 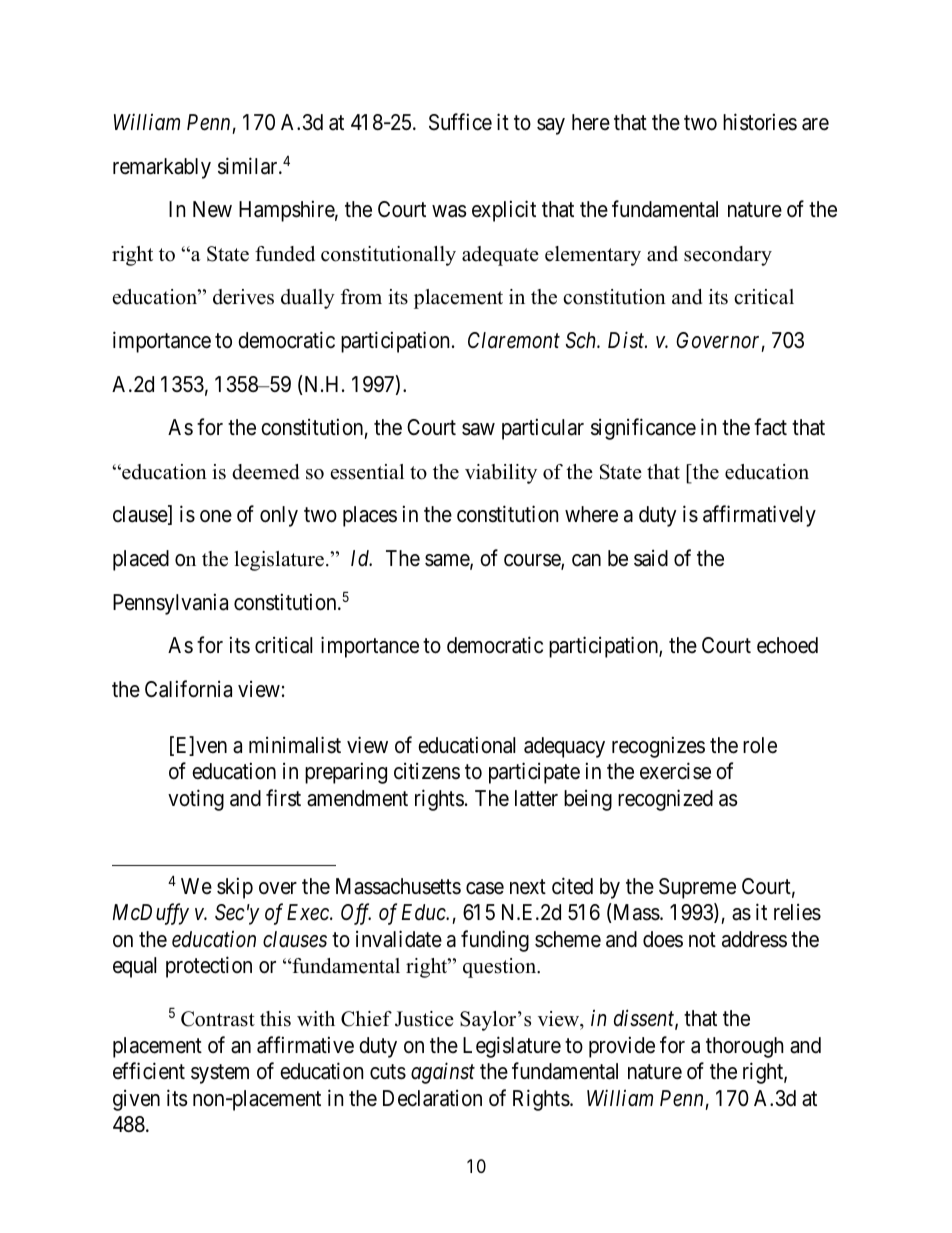 What do you see at coordinates (697, 888) in the document?
I see `Supreme` at bounding box center [697, 888].
